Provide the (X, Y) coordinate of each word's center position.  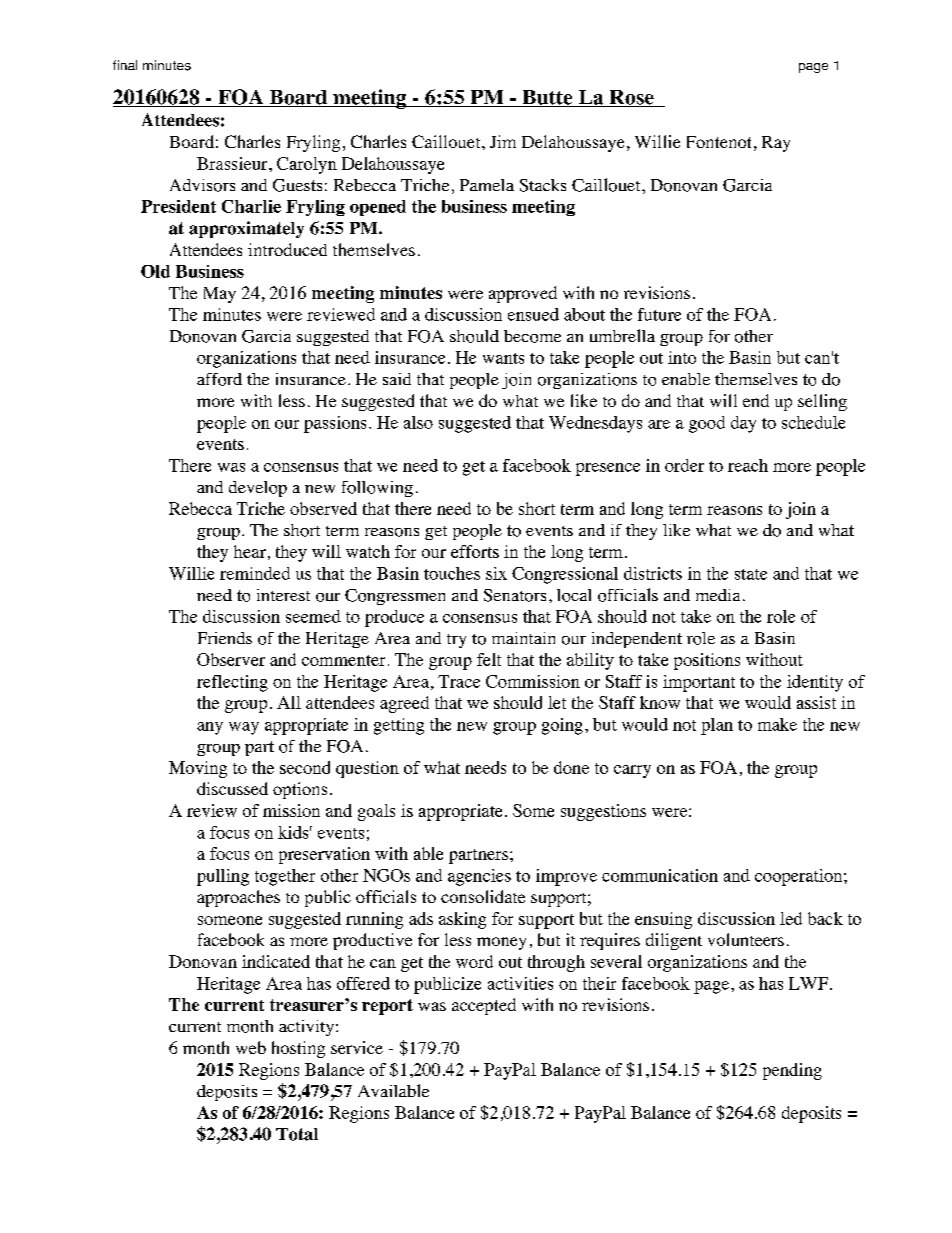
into (682, 357)
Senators (515, 595)
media (718, 595)
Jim (503, 141)
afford (219, 379)
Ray (776, 144)
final (125, 65)
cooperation (800, 877)
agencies (479, 877)
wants (503, 358)
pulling (223, 877)
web (251, 1047)
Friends (225, 638)
